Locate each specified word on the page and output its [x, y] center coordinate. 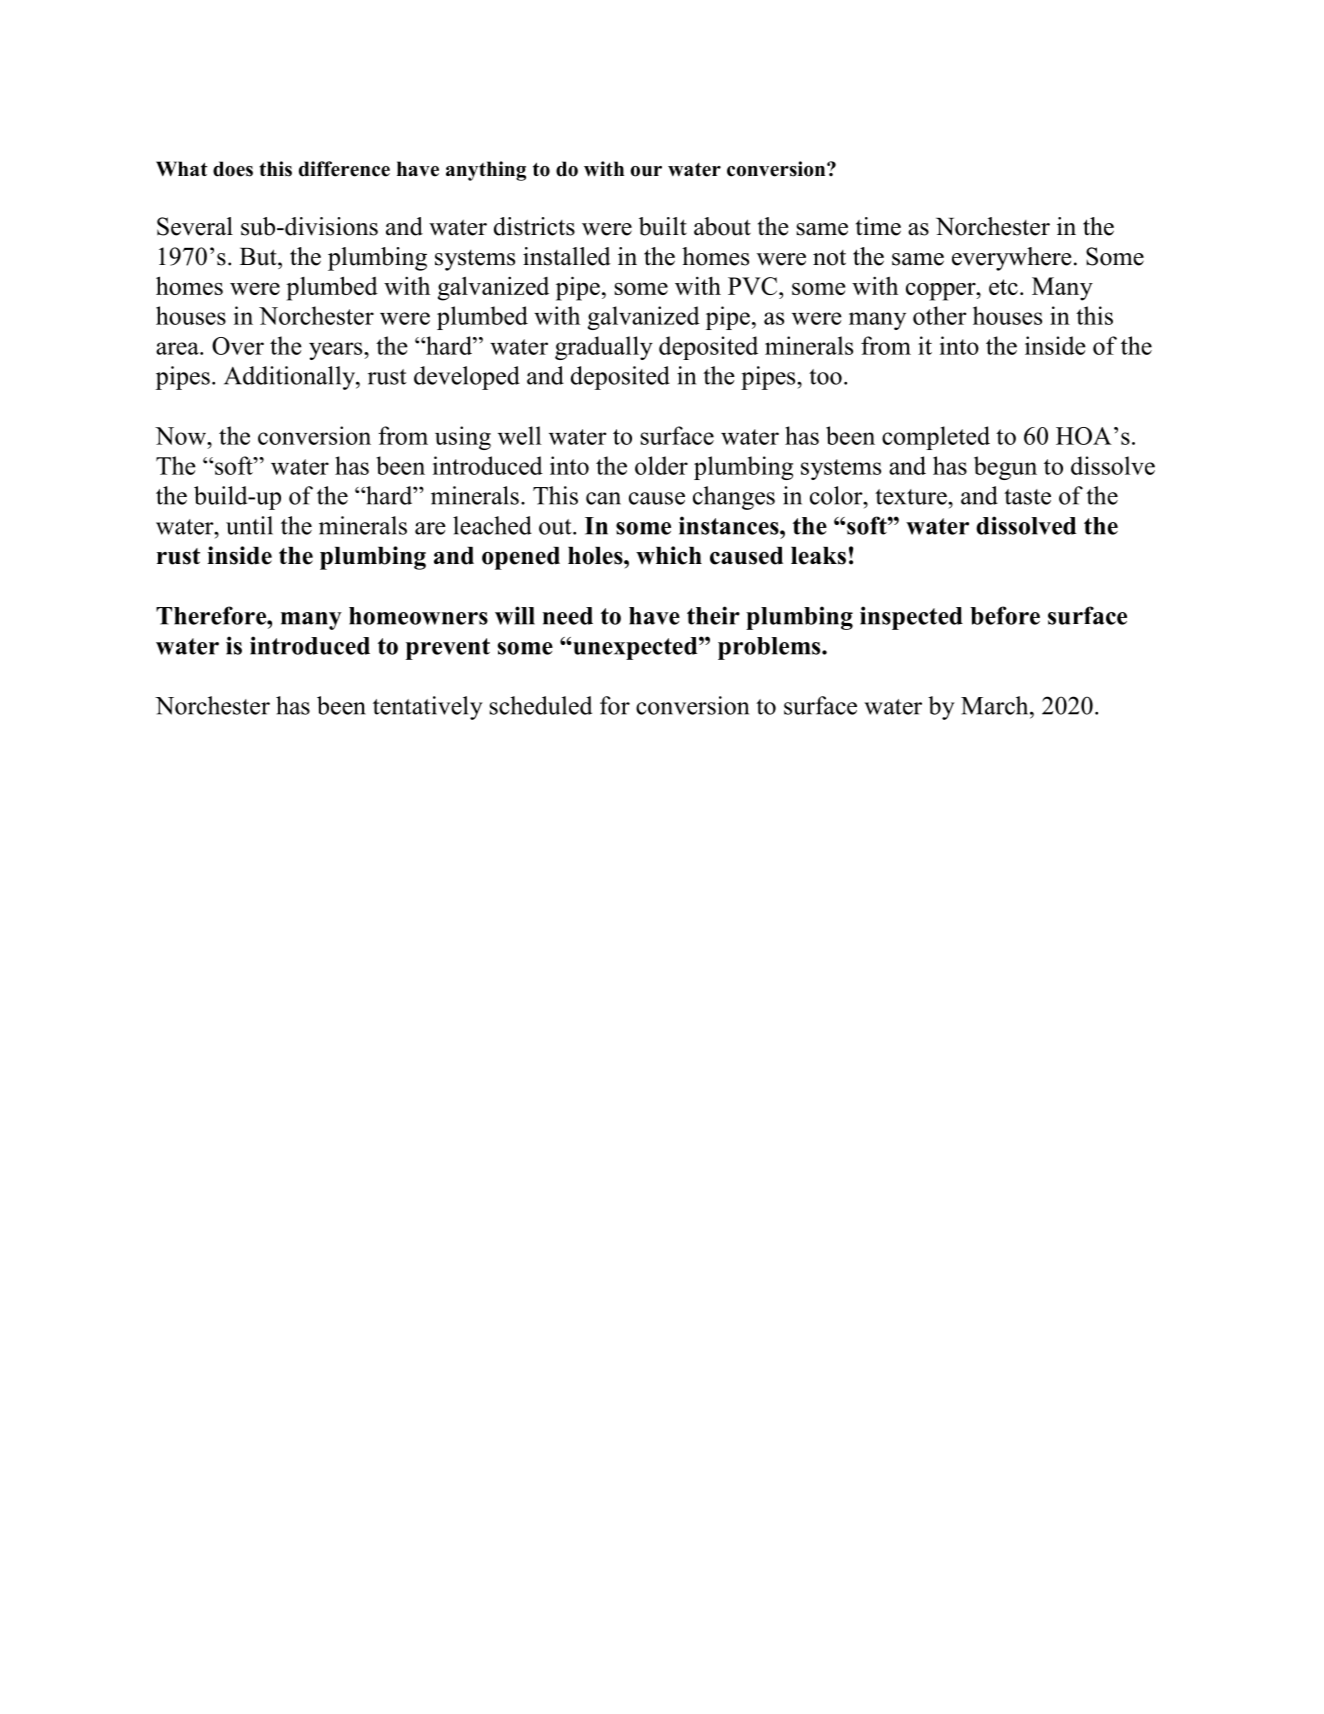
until [249, 525]
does [233, 169]
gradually [604, 348]
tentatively [428, 708]
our [646, 171]
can [603, 498]
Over [238, 346]
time [878, 226]
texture [912, 497]
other [939, 315]
